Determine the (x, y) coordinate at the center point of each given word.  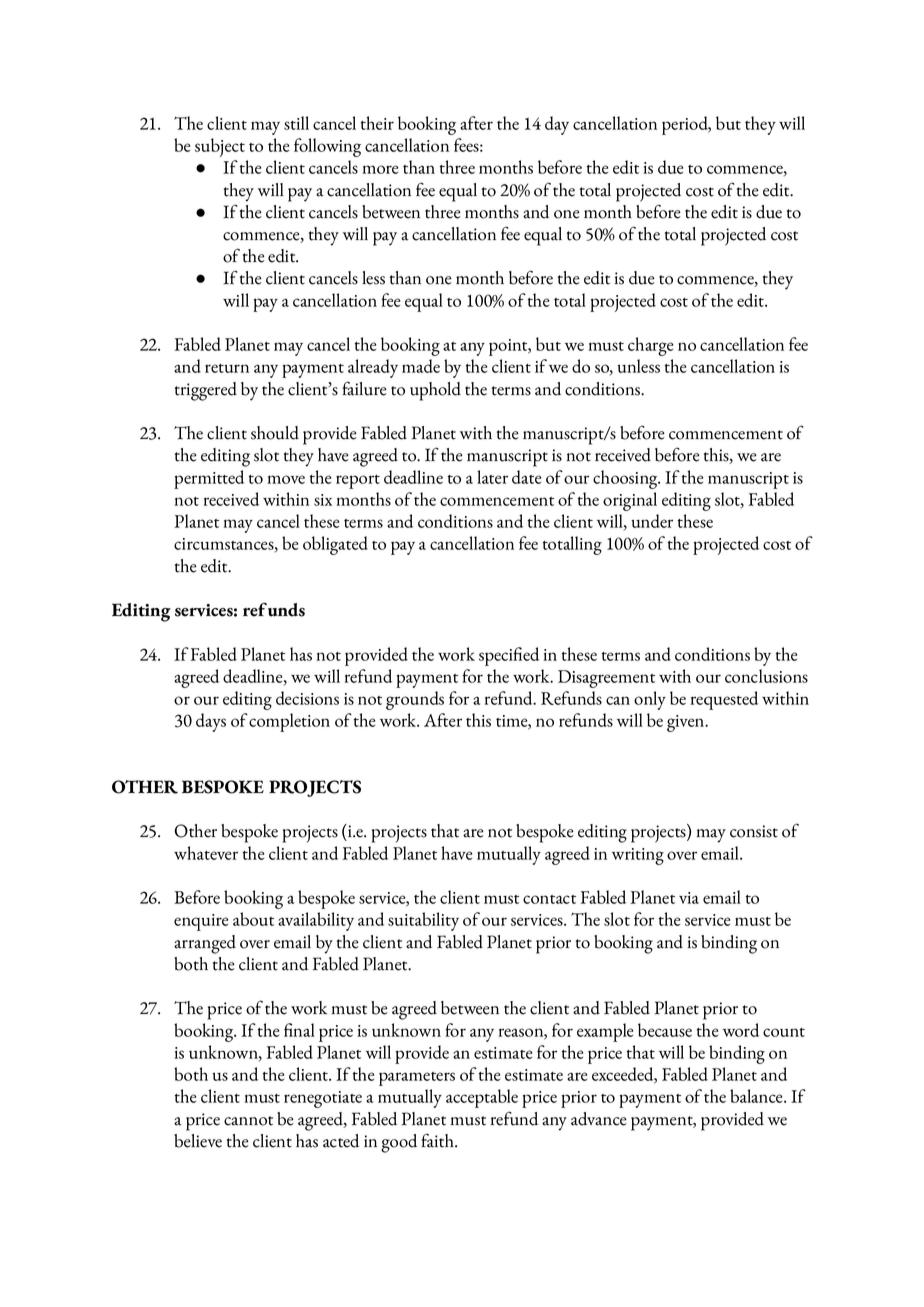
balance (757, 1096)
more (380, 169)
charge (650, 346)
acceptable (482, 1098)
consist (754, 831)
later (492, 477)
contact (549, 899)
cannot (248, 1121)
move (286, 479)
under (652, 521)
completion (289, 722)
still (296, 123)
